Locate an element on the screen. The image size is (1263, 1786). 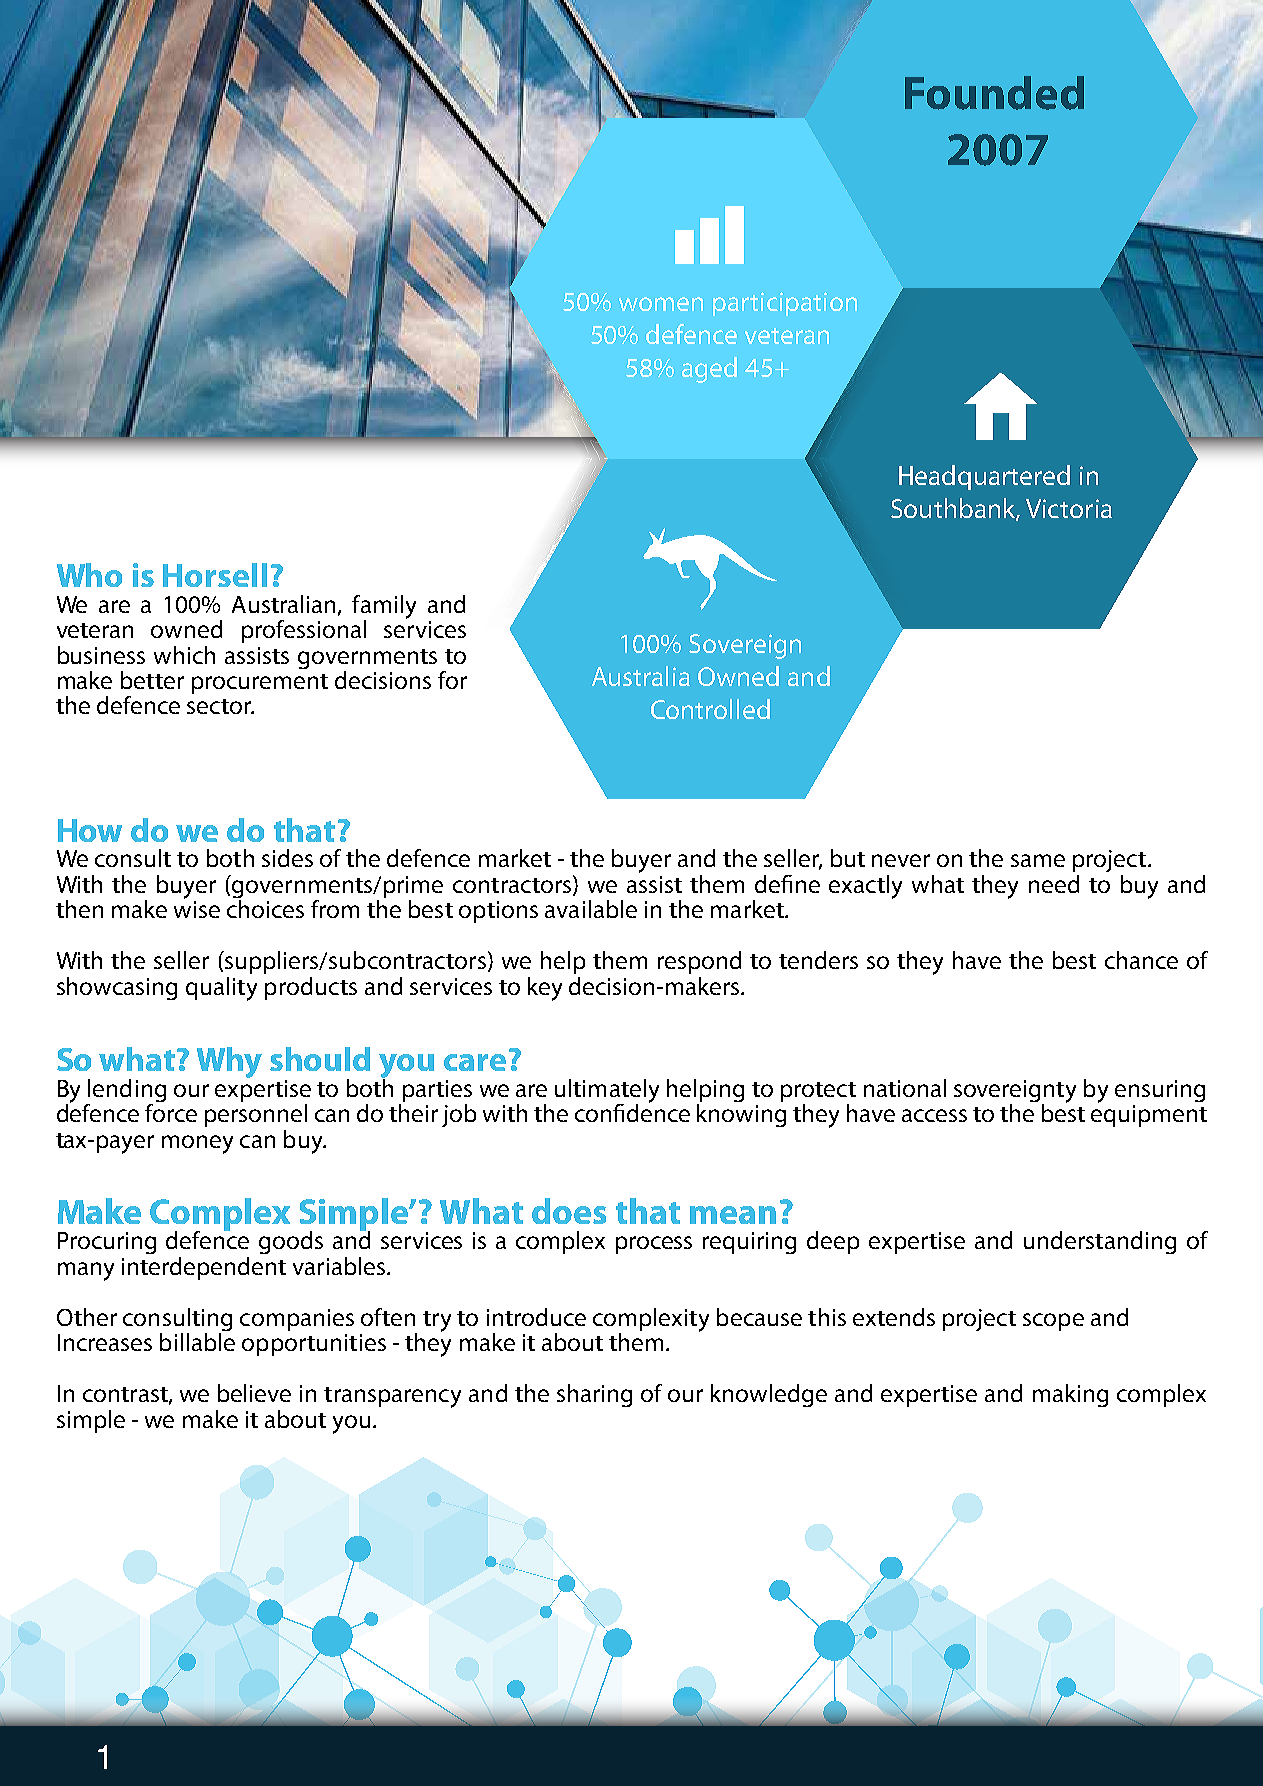
billable is located at coordinates (197, 1342).
